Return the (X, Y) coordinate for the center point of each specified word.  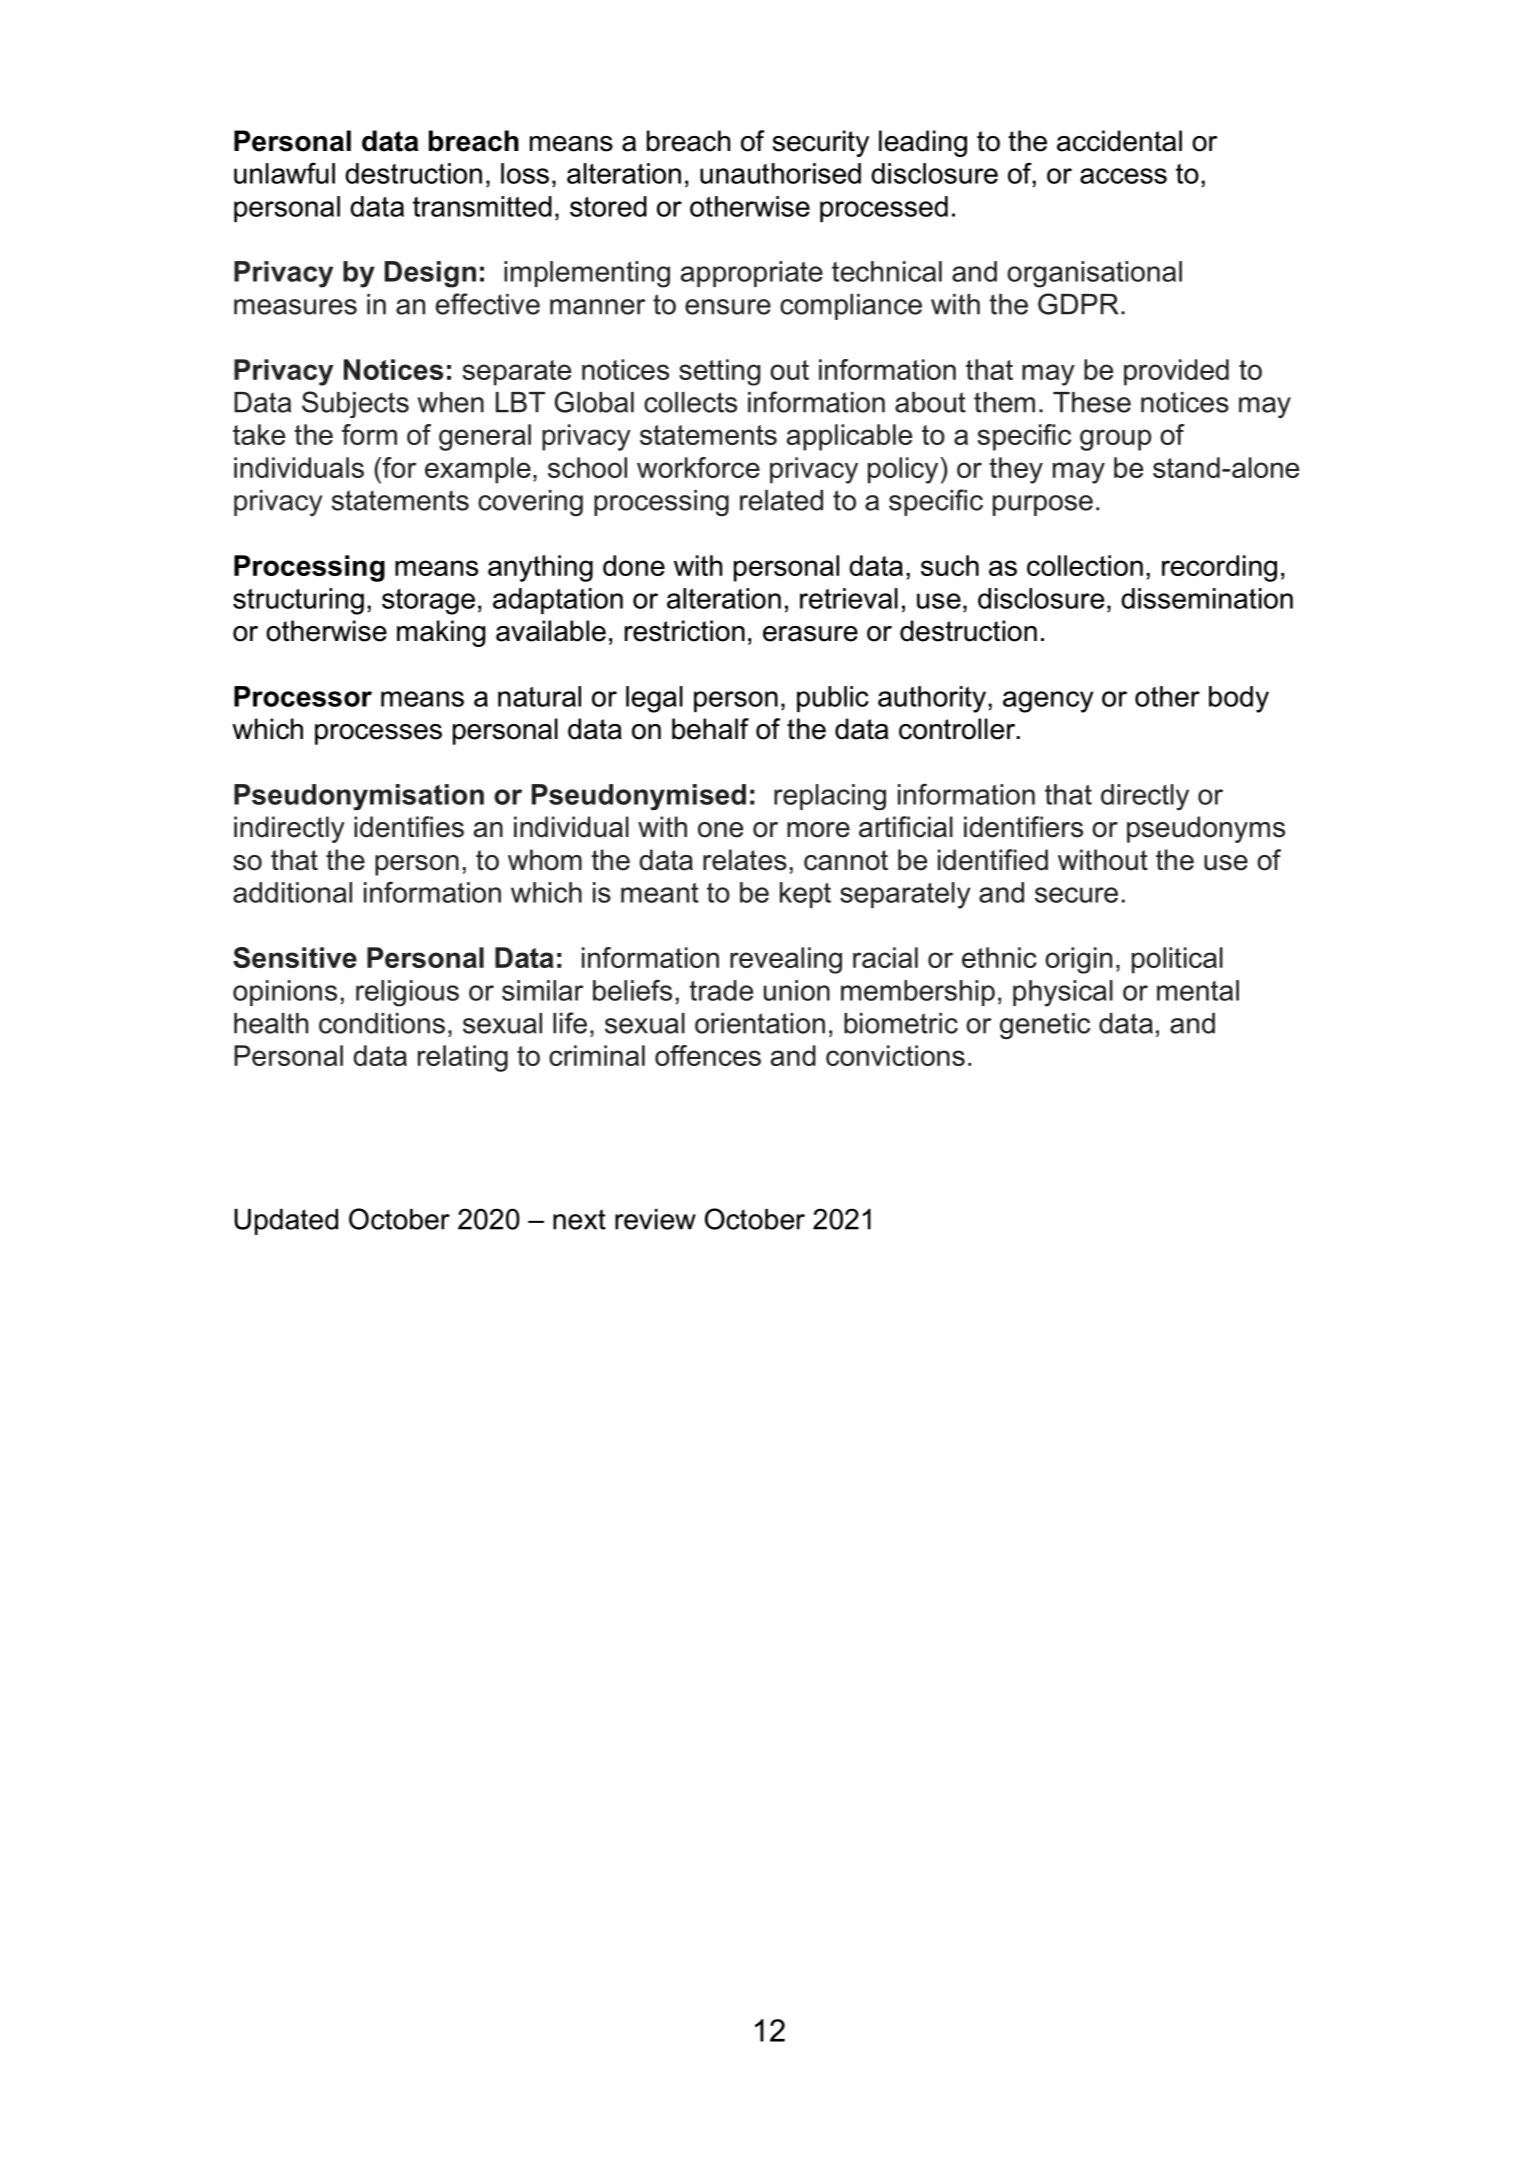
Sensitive (295, 957)
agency (1048, 702)
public (833, 699)
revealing (786, 960)
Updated (286, 1222)
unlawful (284, 173)
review (655, 1219)
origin (1078, 960)
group (1115, 440)
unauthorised (780, 173)
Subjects (355, 404)
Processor (303, 696)
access (1123, 176)
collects (690, 402)
